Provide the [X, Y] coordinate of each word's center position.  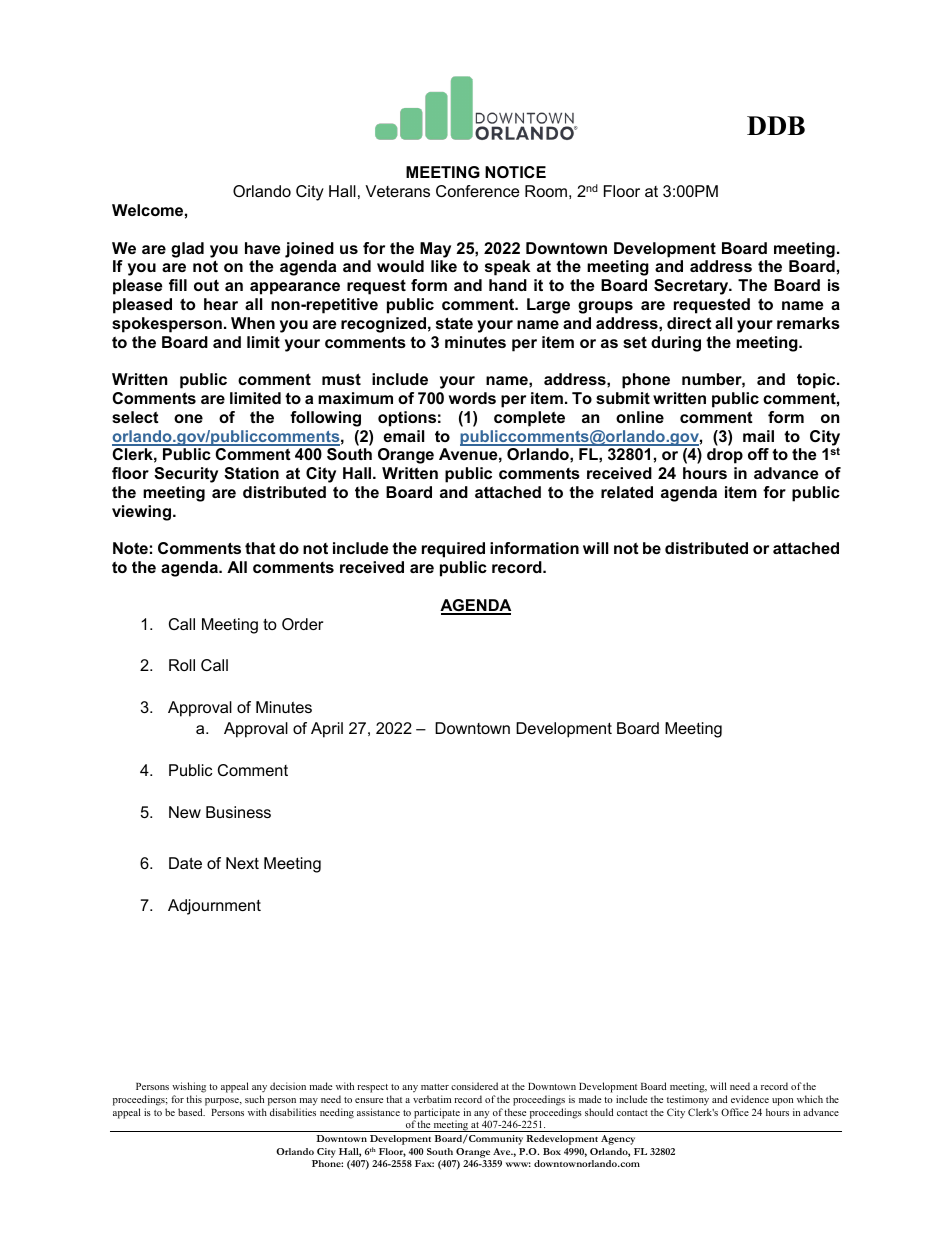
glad [187, 250]
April [327, 730]
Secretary [692, 287]
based [191, 1112]
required [453, 550]
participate [436, 1114]
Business [238, 812]
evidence [750, 1099]
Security [186, 475]
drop [725, 456]
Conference [477, 191]
